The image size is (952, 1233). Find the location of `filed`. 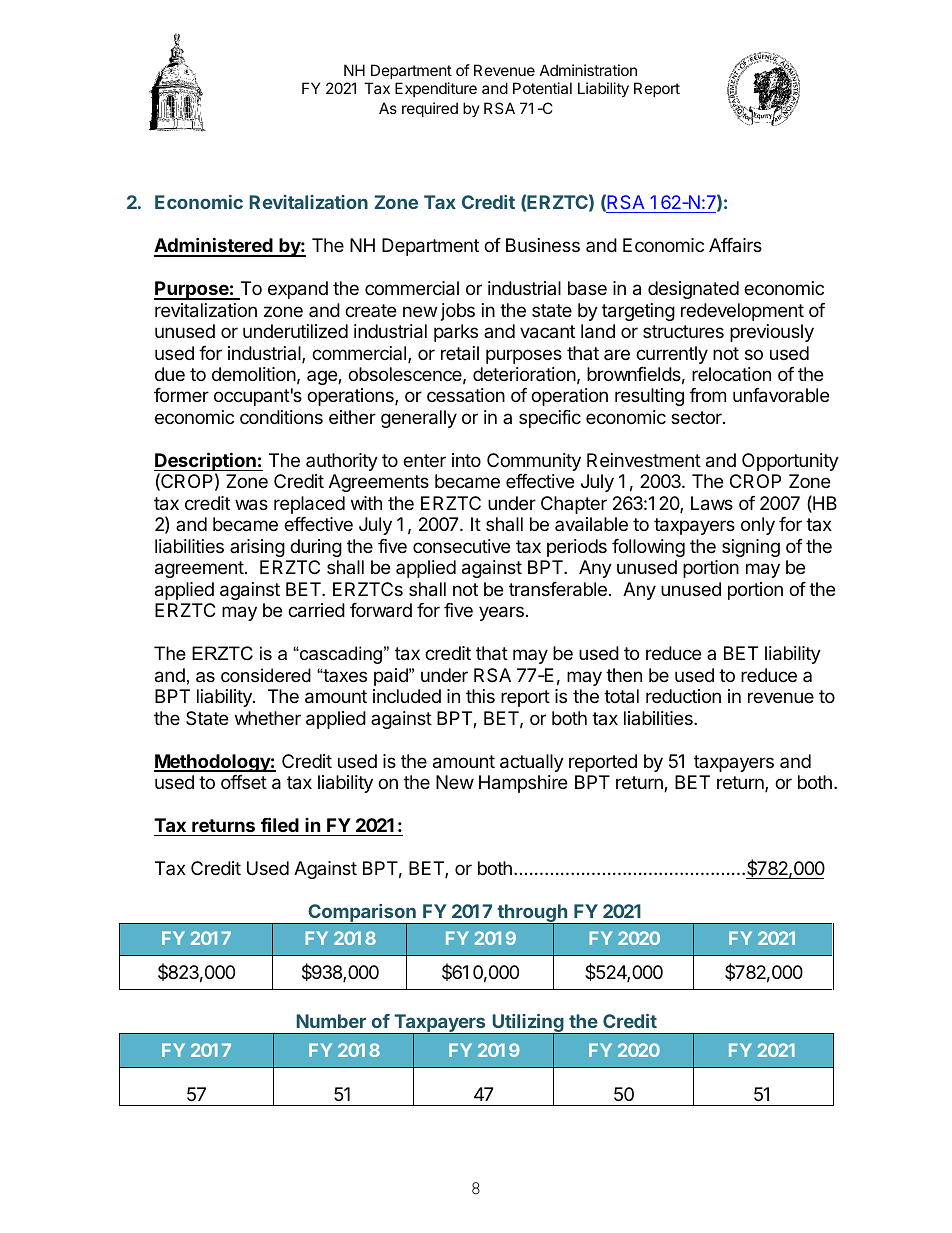

filed is located at coordinates (280, 824).
